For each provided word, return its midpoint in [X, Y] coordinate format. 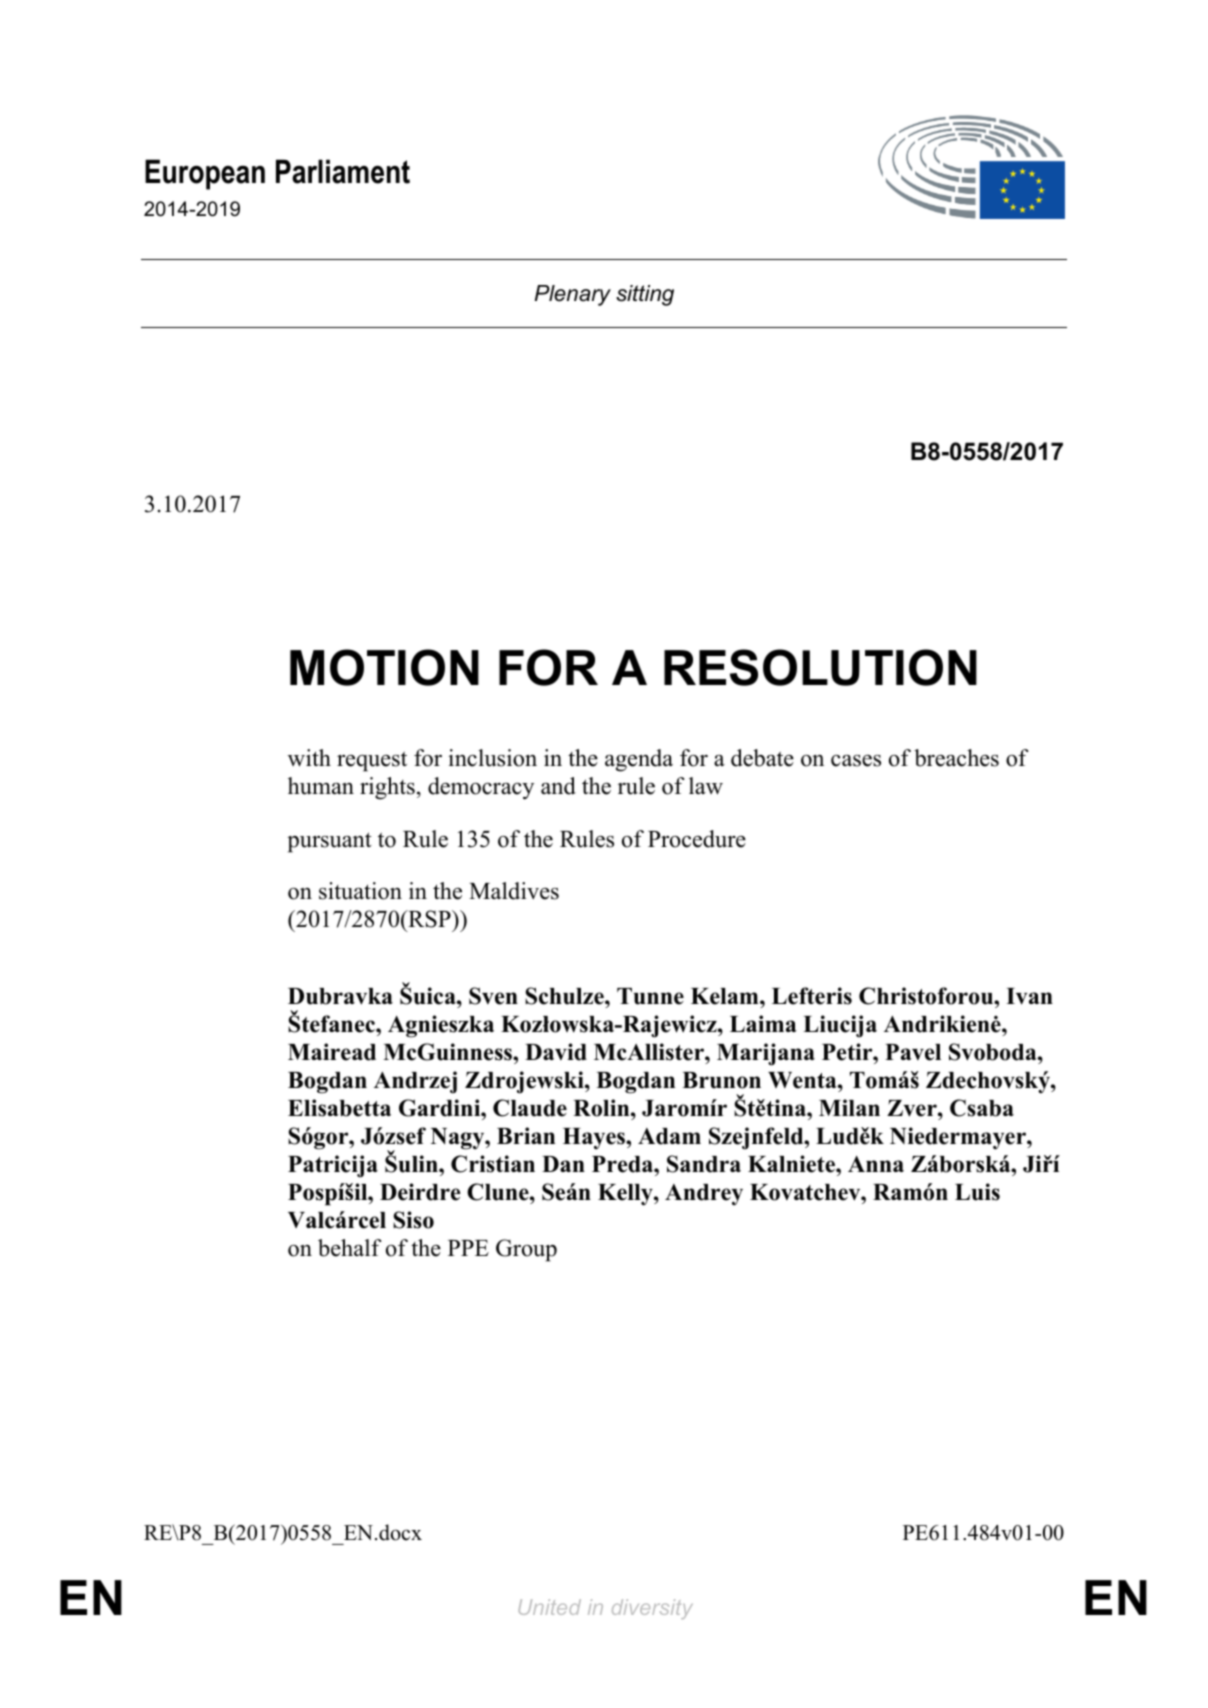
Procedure [697, 839]
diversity [652, 1609]
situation [360, 891]
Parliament [343, 171]
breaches [956, 758]
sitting [645, 295]
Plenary [573, 295]
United [549, 1607]
